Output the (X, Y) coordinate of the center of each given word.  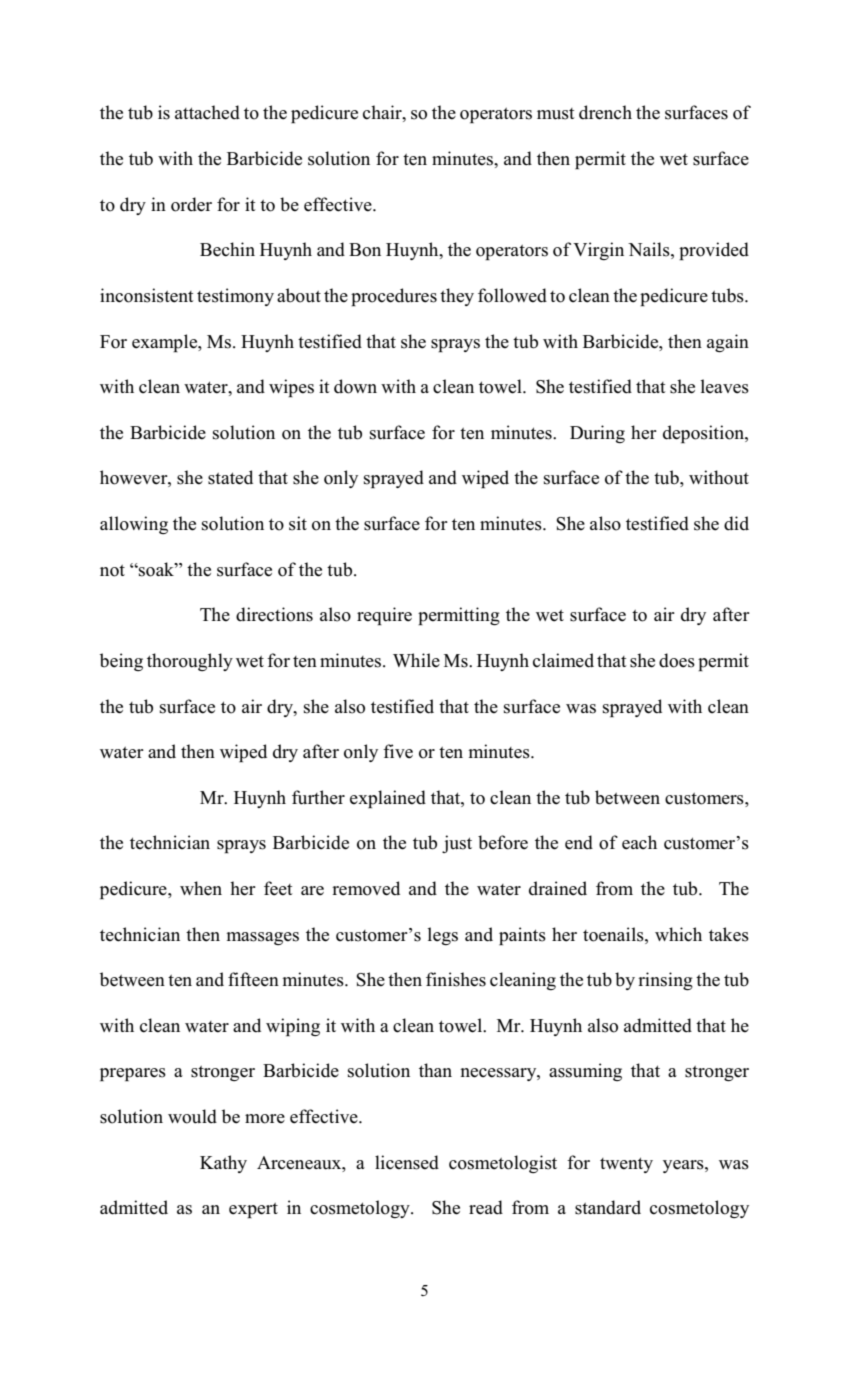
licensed (407, 1162)
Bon (365, 250)
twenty (626, 1165)
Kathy (223, 1164)
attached (207, 112)
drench (605, 112)
